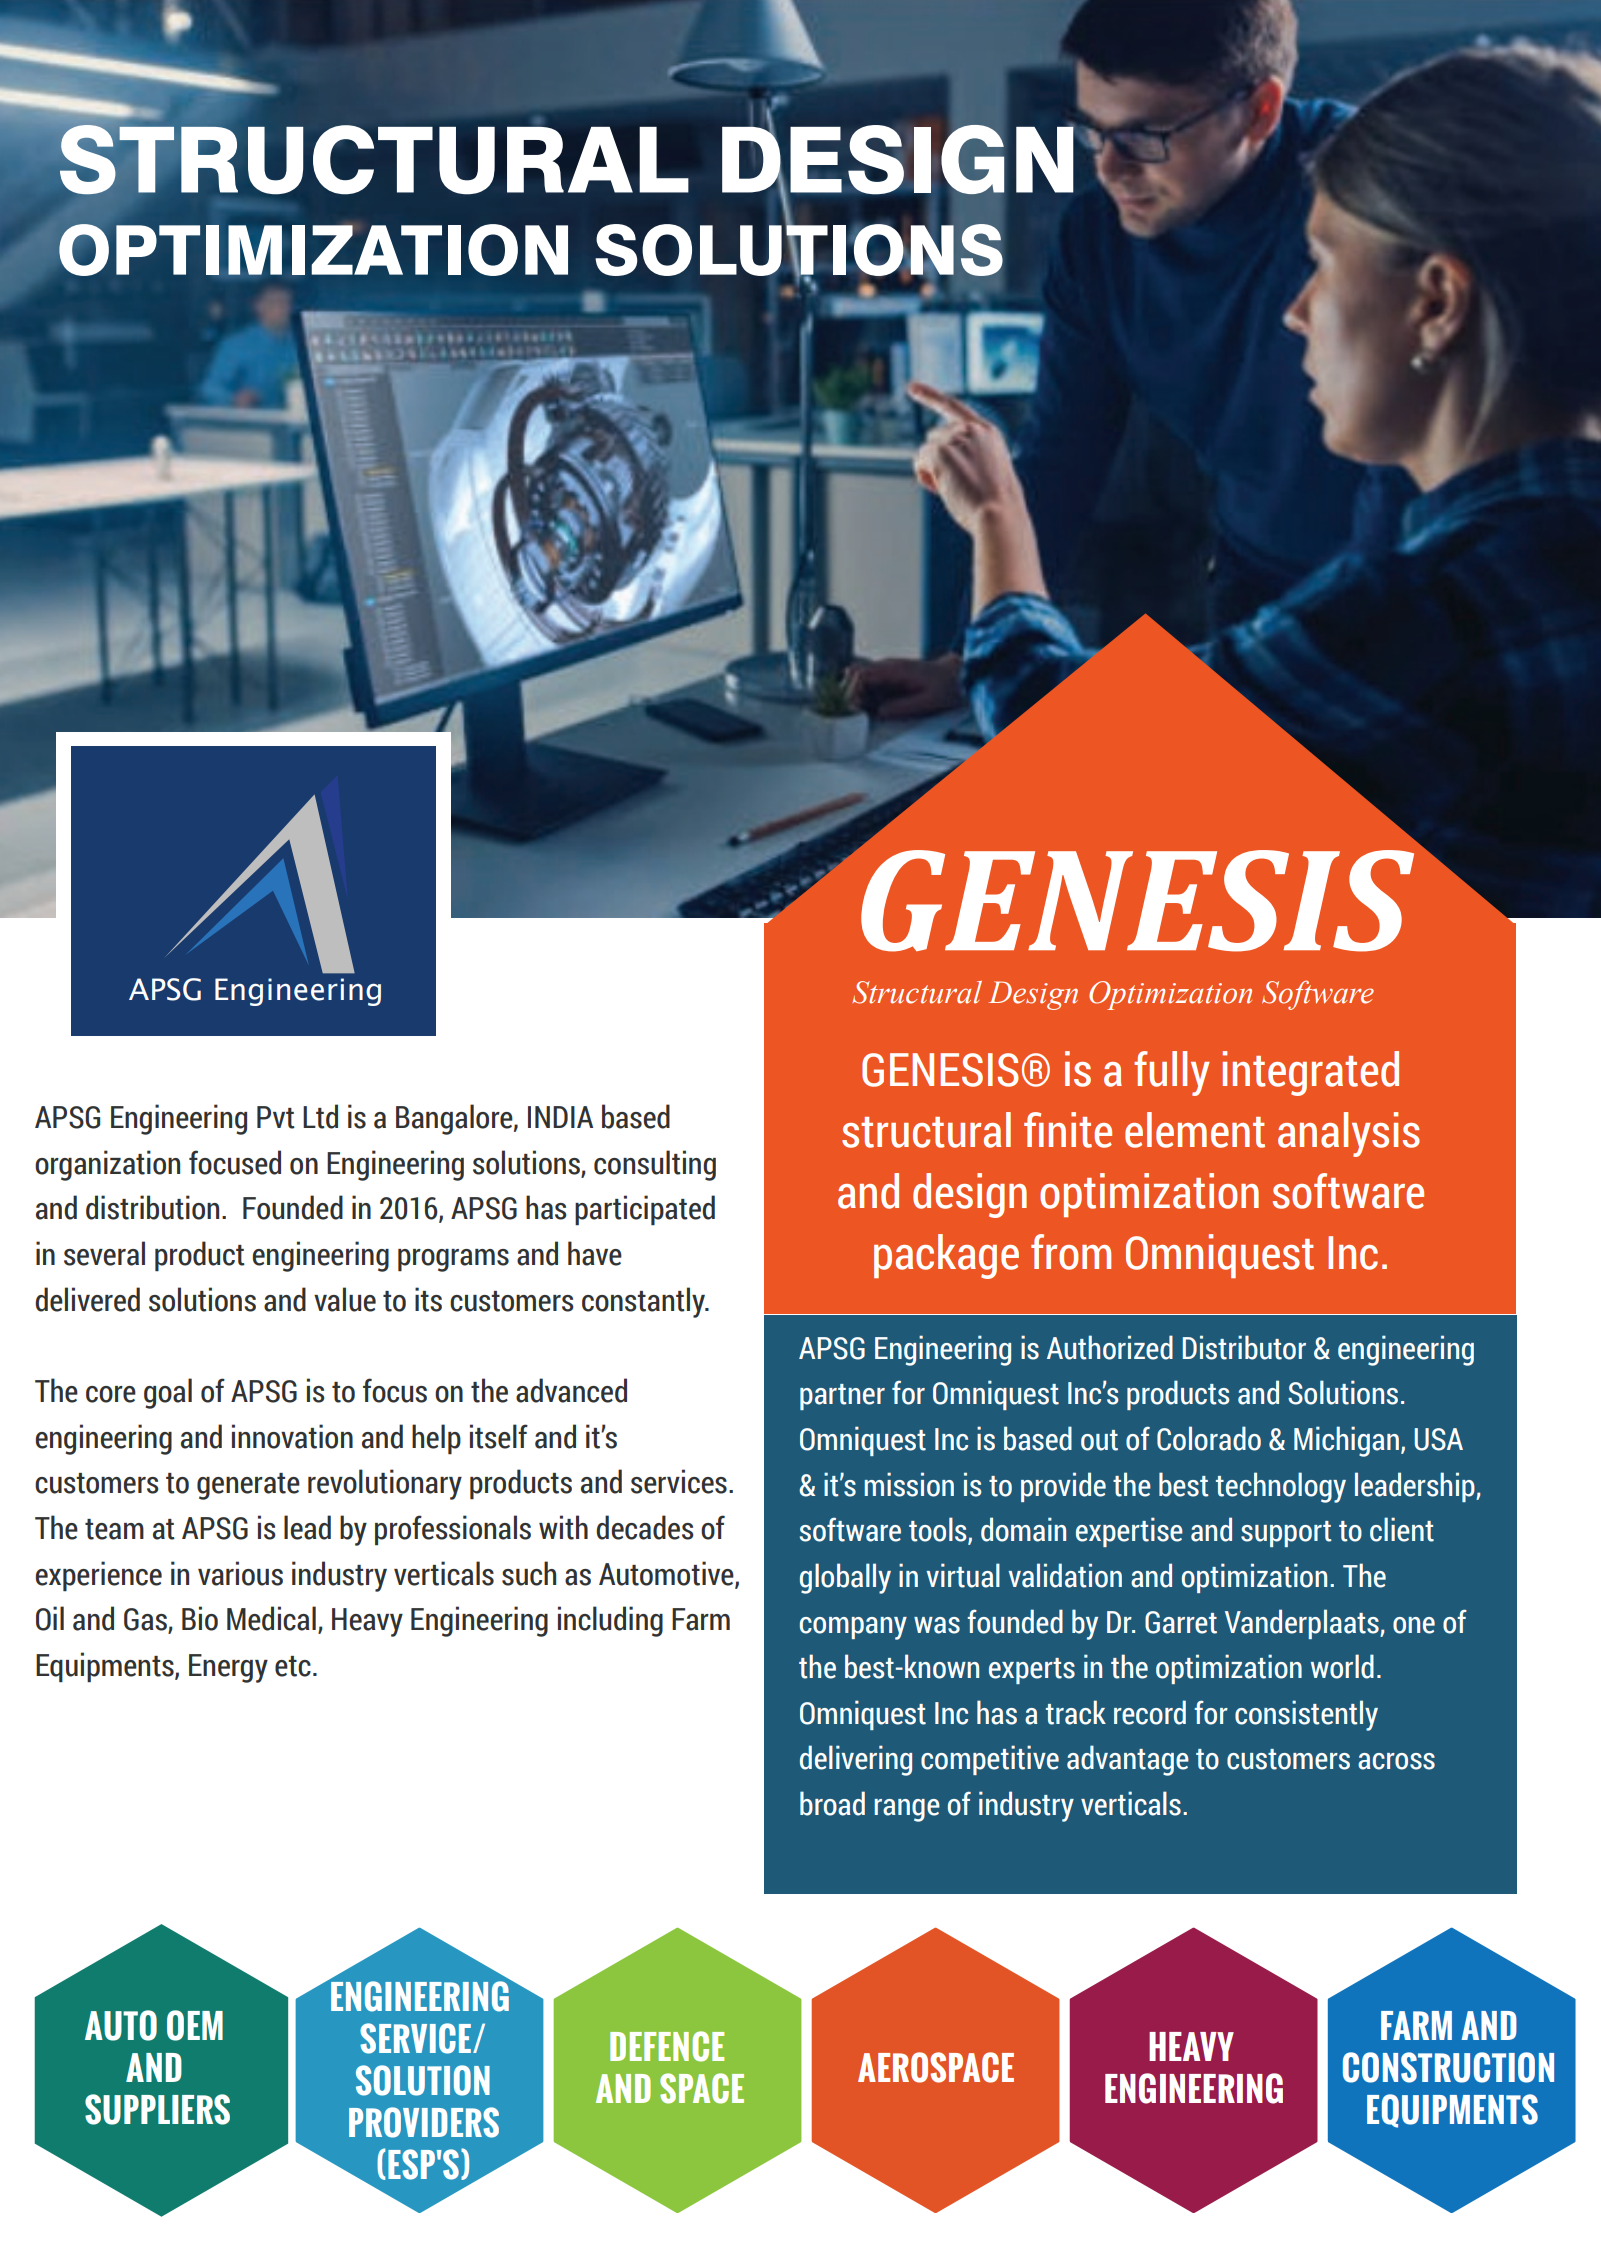  What do you see at coordinates (157, 2109) in the screenshot?
I see `SUPPLIERS` at bounding box center [157, 2109].
